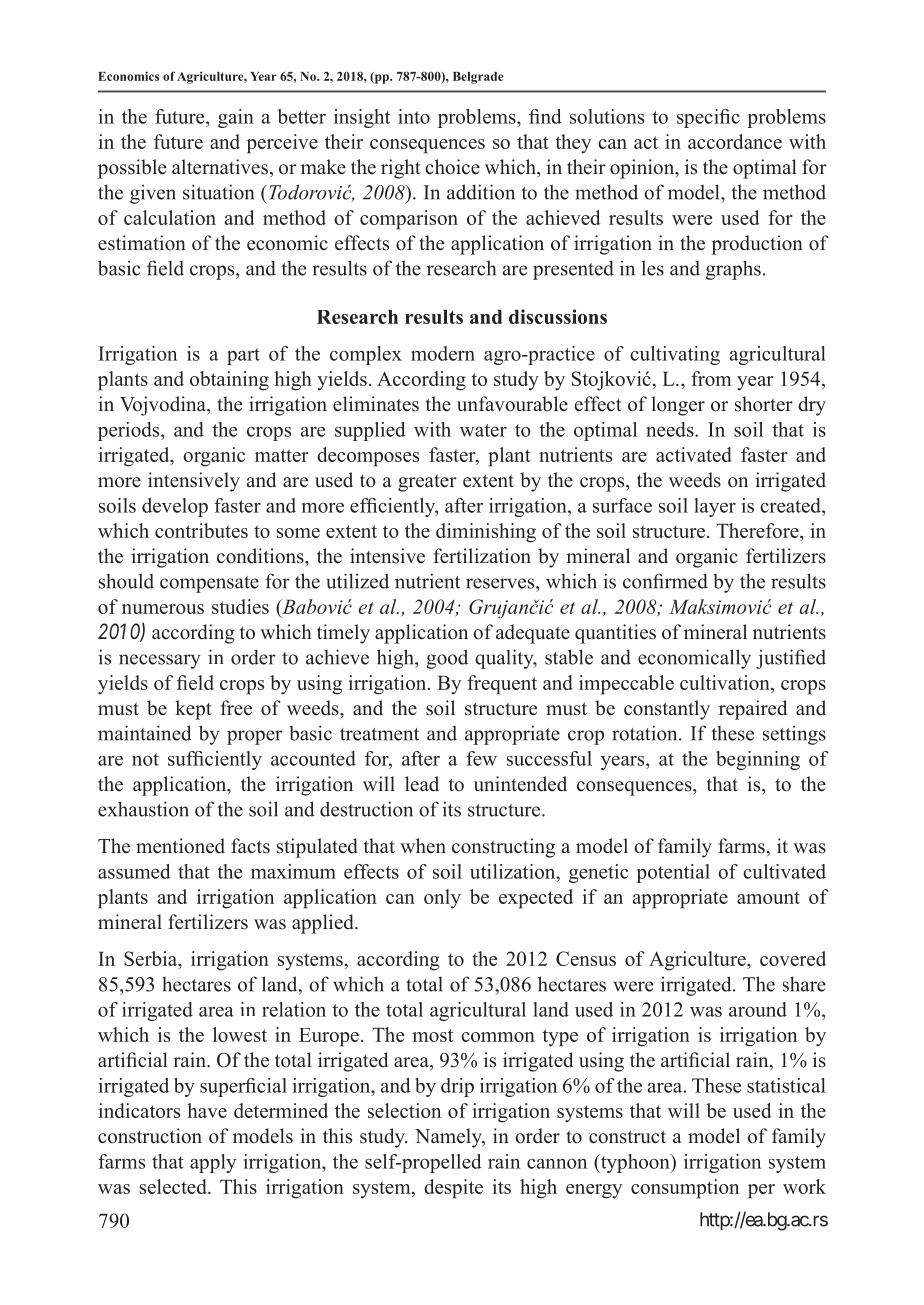 Image resolution: width=924 pixels, height=1305 pixels. Describe the element at coordinates (768, 897) in the screenshot. I see `amount` at that location.
